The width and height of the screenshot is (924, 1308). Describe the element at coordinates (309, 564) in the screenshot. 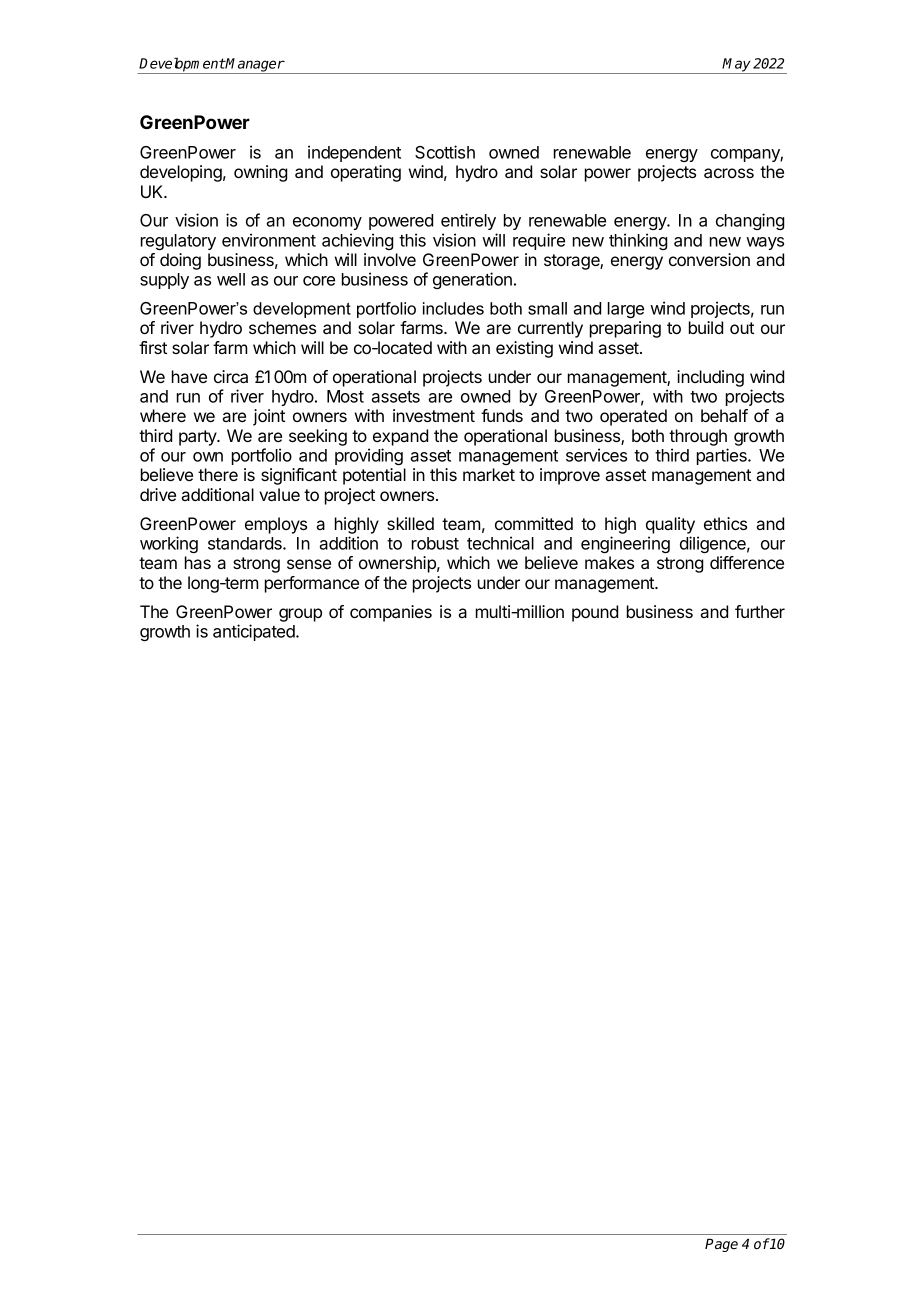

I see `sense` at that location.
